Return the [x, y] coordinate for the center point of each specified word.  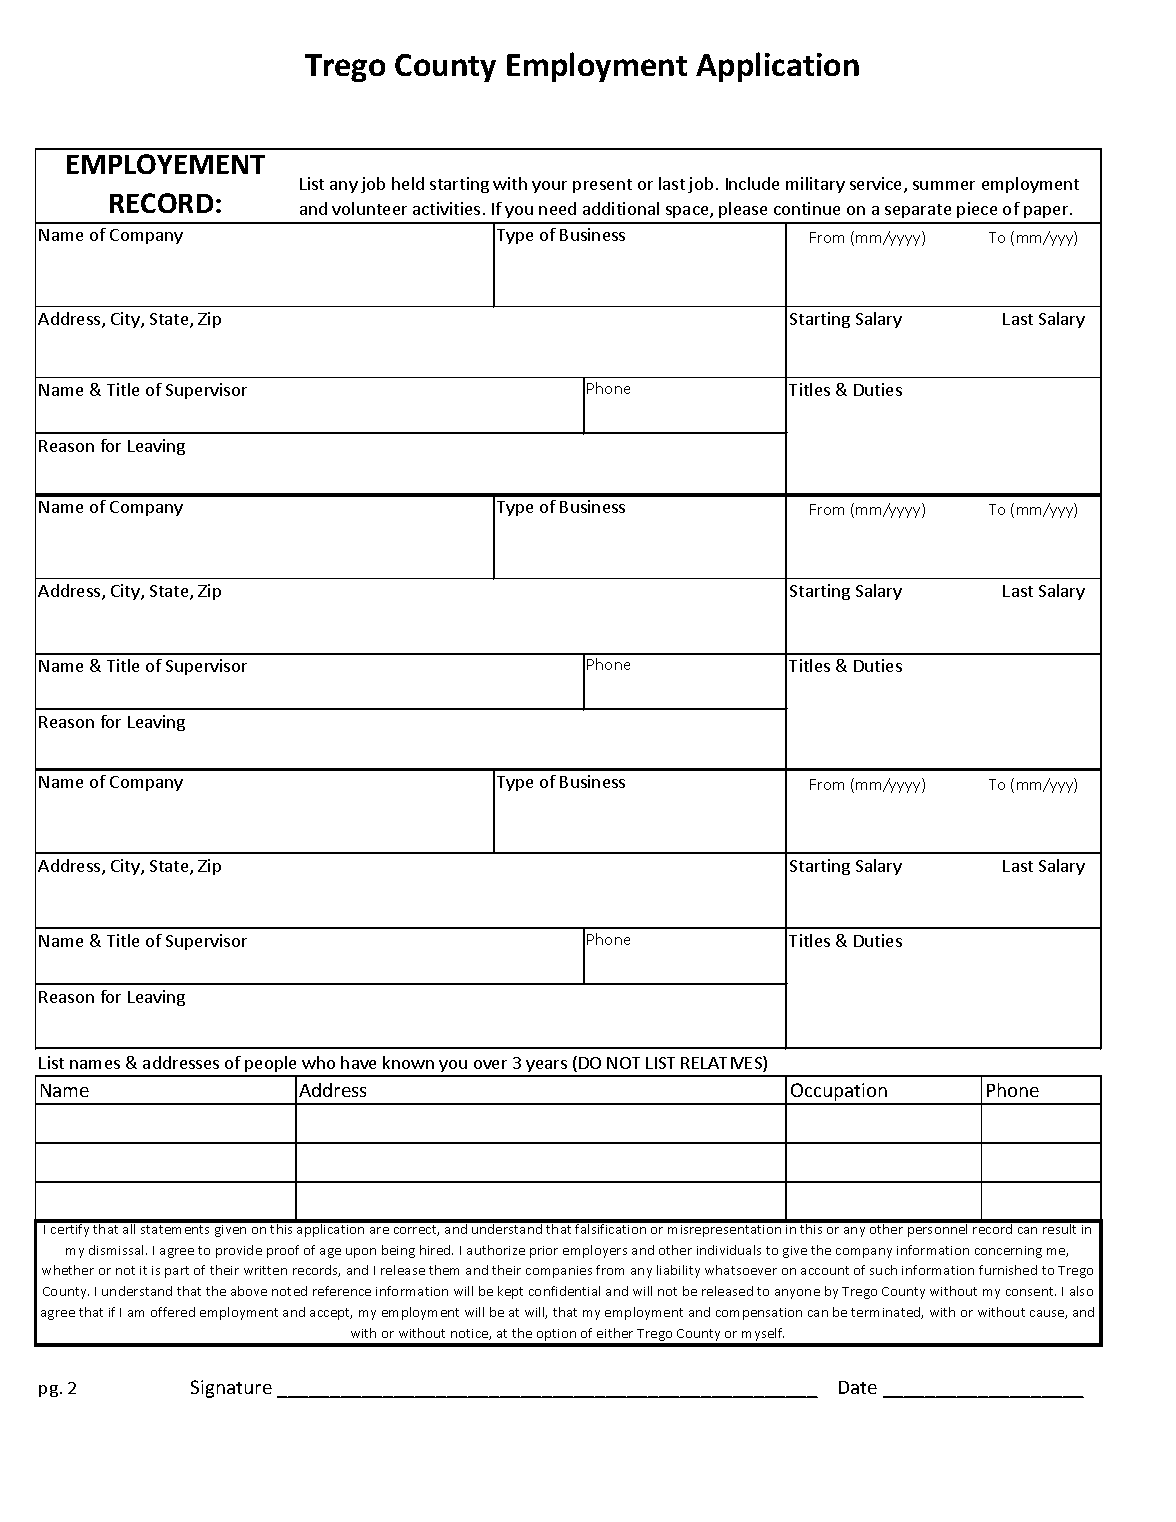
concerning [1008, 1252]
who [318, 1062]
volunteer [369, 208]
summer [944, 185]
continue [807, 208]
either [615, 1333]
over [490, 1064]
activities [446, 208]
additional [621, 208]
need [557, 208]
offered [173, 1312]
